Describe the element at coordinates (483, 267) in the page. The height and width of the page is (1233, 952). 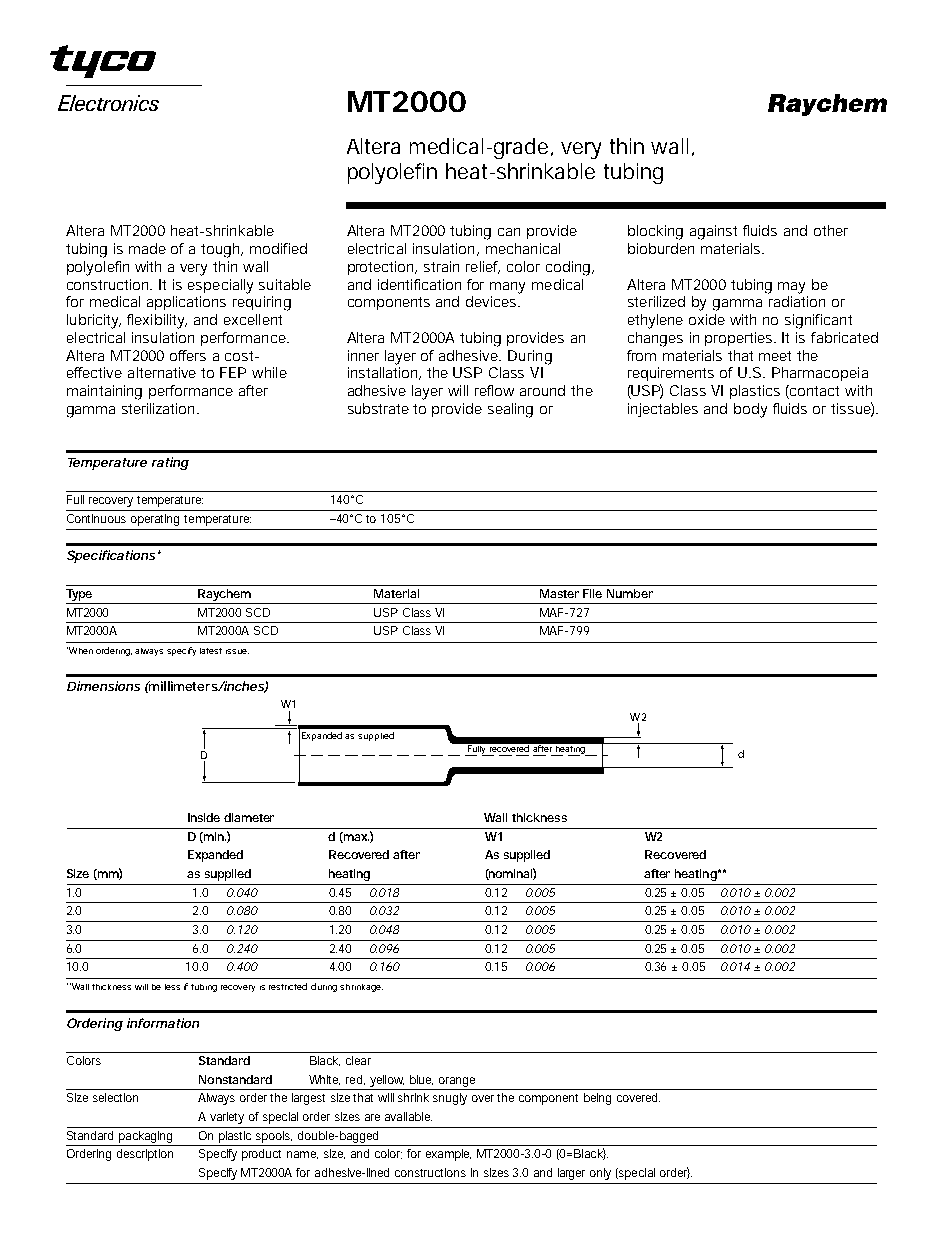
I see `relief` at that location.
